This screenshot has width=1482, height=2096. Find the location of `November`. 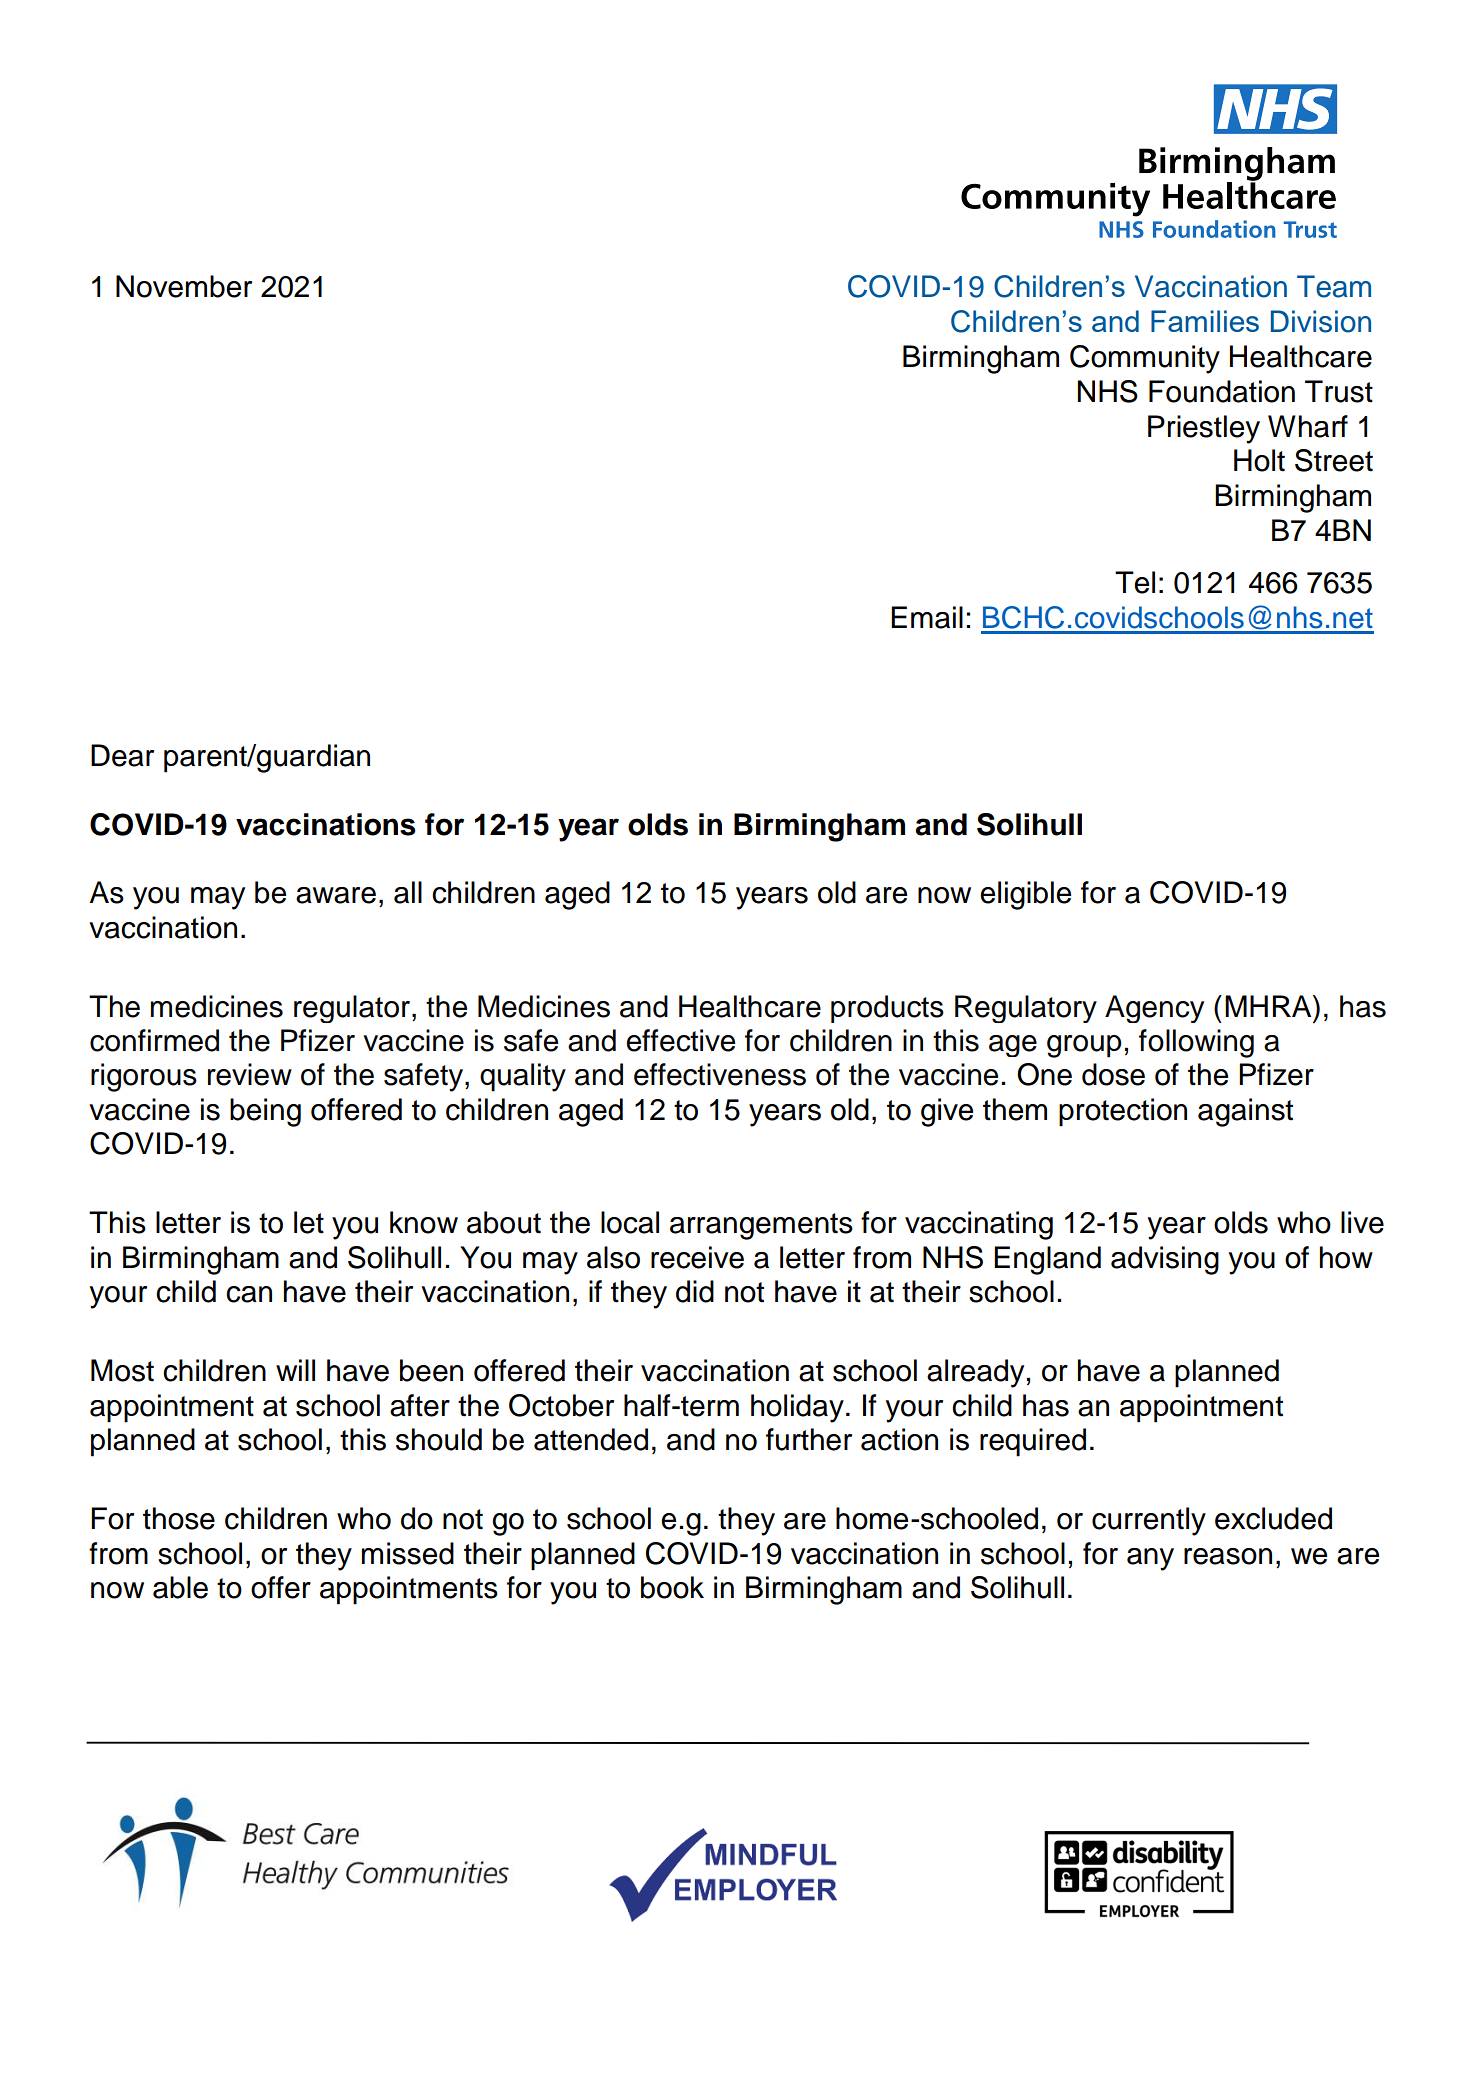

November is located at coordinates (184, 286).
